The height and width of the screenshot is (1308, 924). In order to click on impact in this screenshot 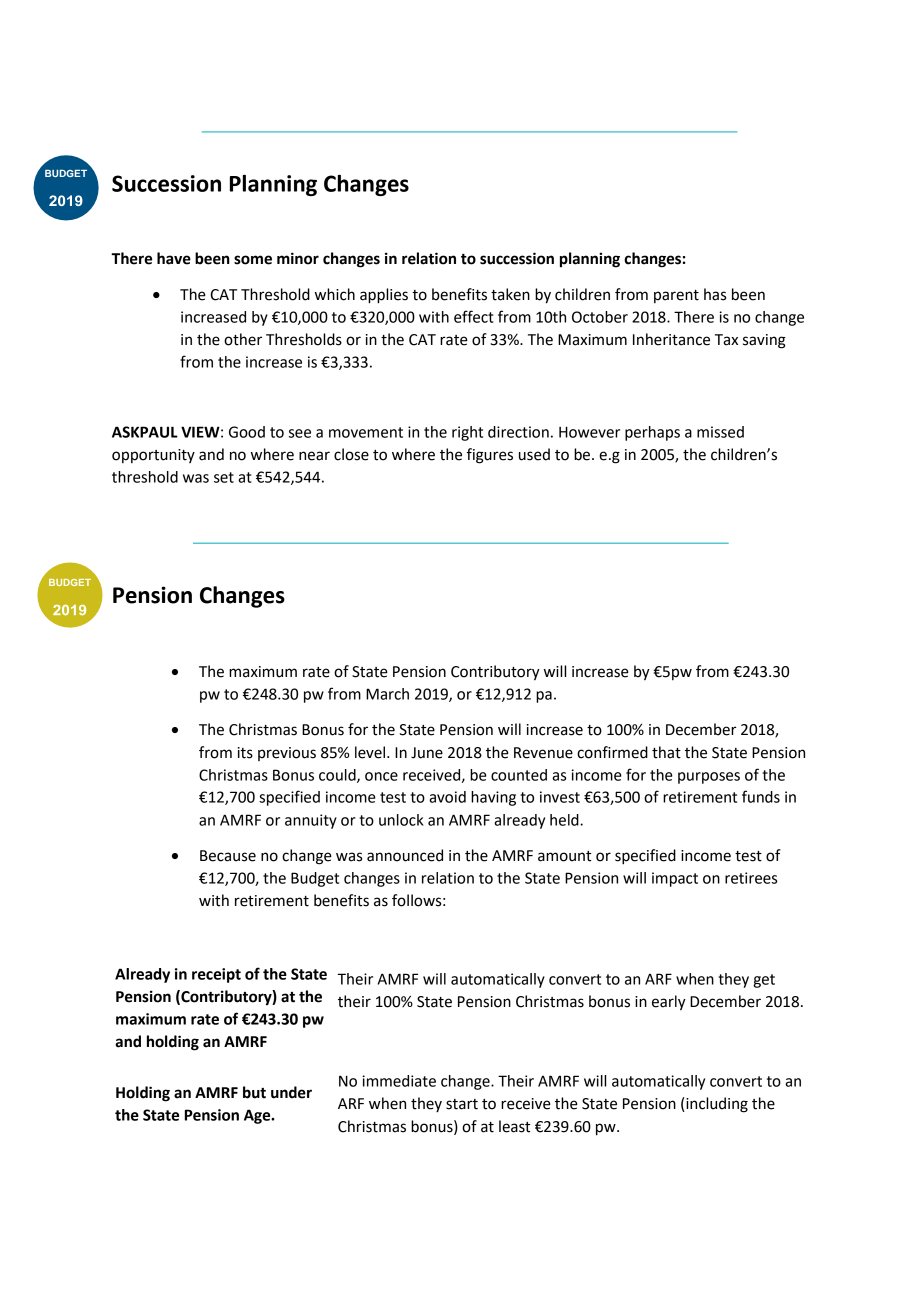, I will do `click(675, 879)`.
